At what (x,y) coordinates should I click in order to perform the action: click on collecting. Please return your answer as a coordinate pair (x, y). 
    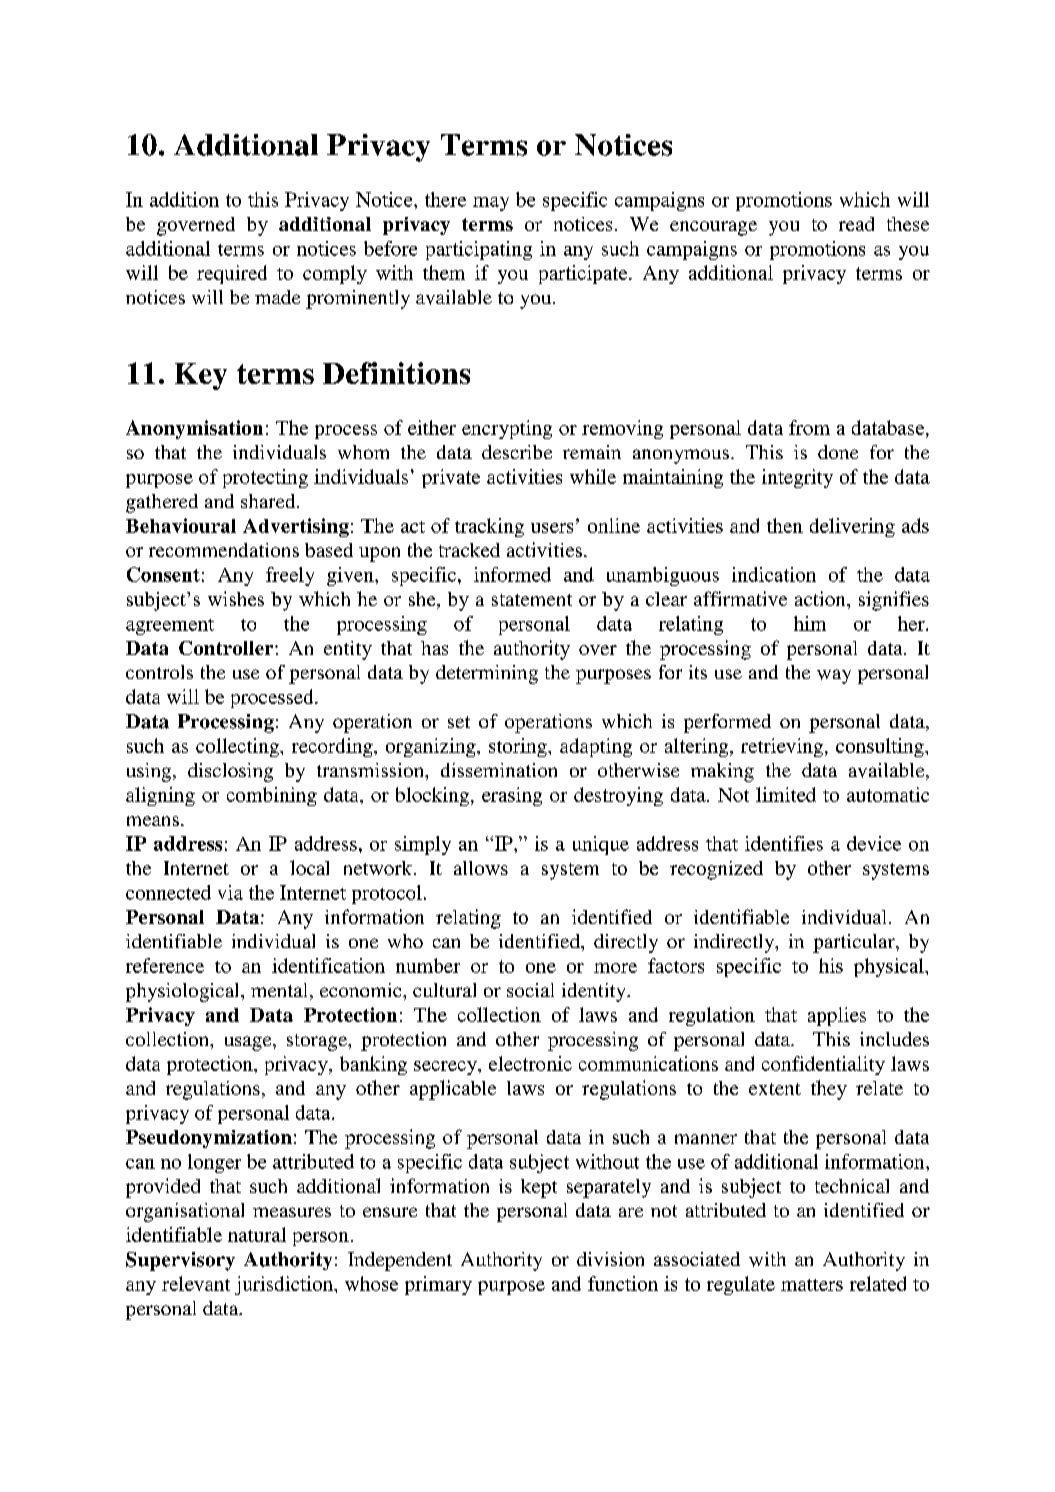
    Looking at the image, I should click on (238, 747).
